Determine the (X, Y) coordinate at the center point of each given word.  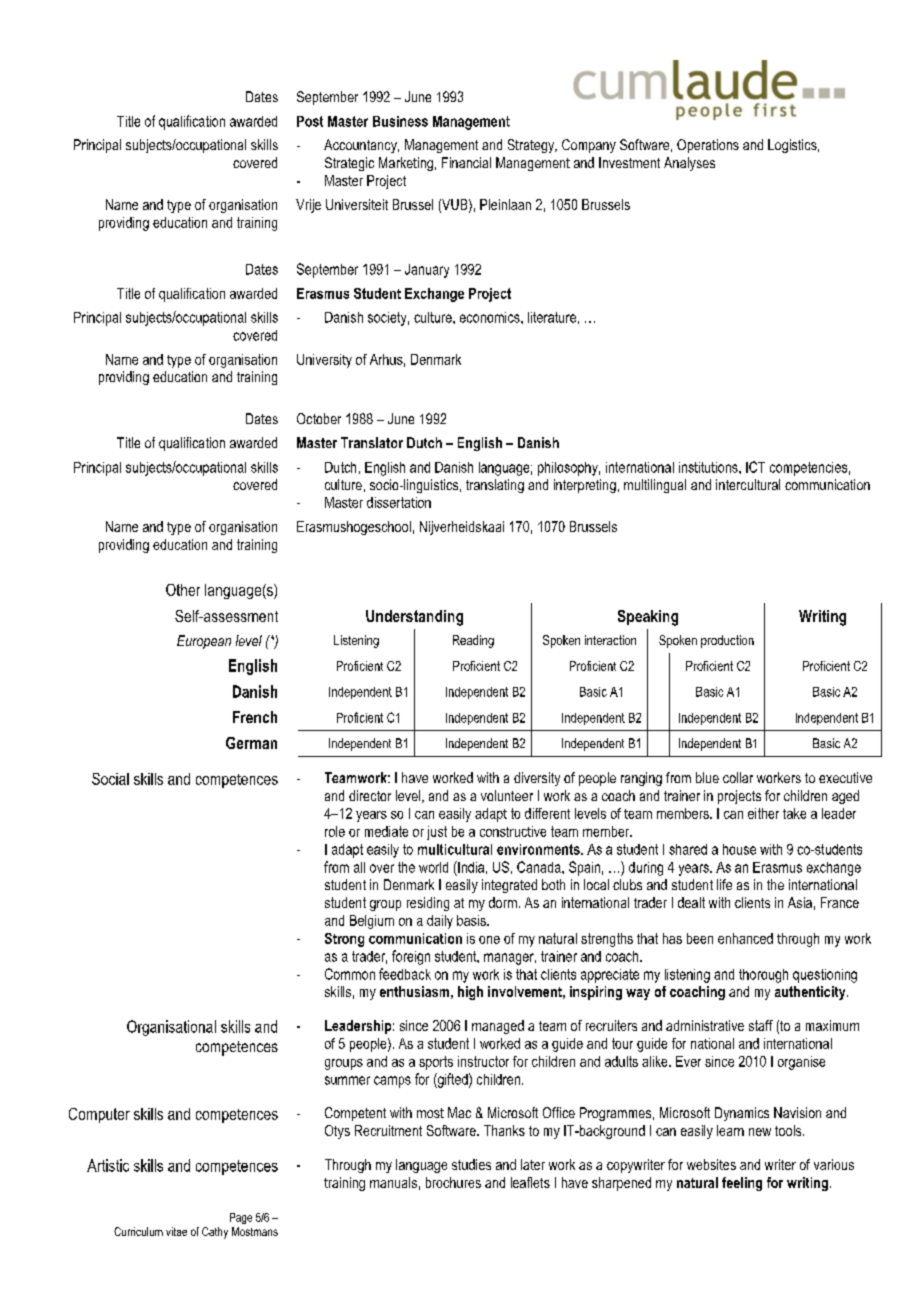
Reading (473, 641)
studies (471, 1164)
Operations (708, 146)
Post (310, 121)
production (727, 641)
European (204, 642)
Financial (466, 162)
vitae (176, 1231)
